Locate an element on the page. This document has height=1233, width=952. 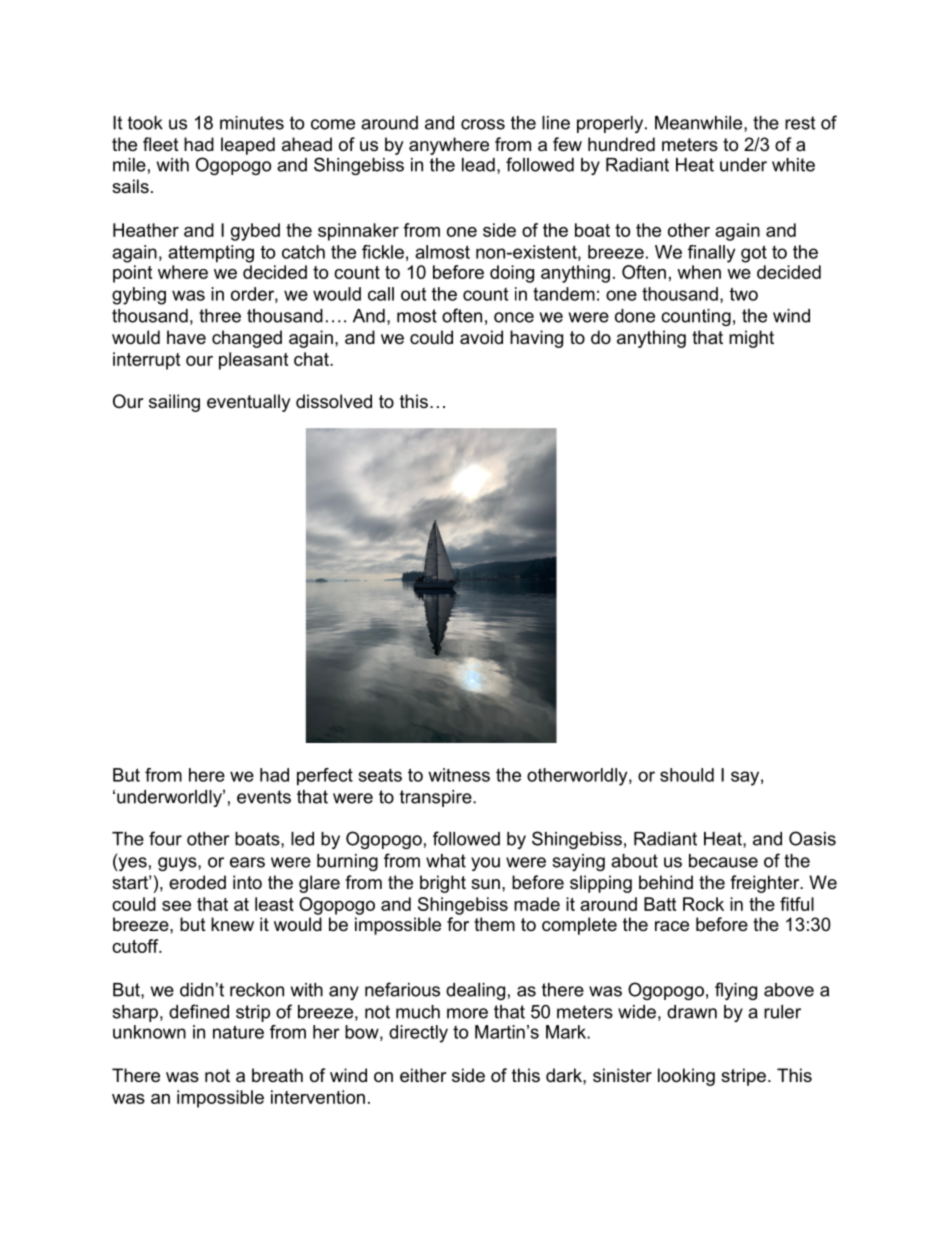
leaped is located at coordinates (248, 146).
